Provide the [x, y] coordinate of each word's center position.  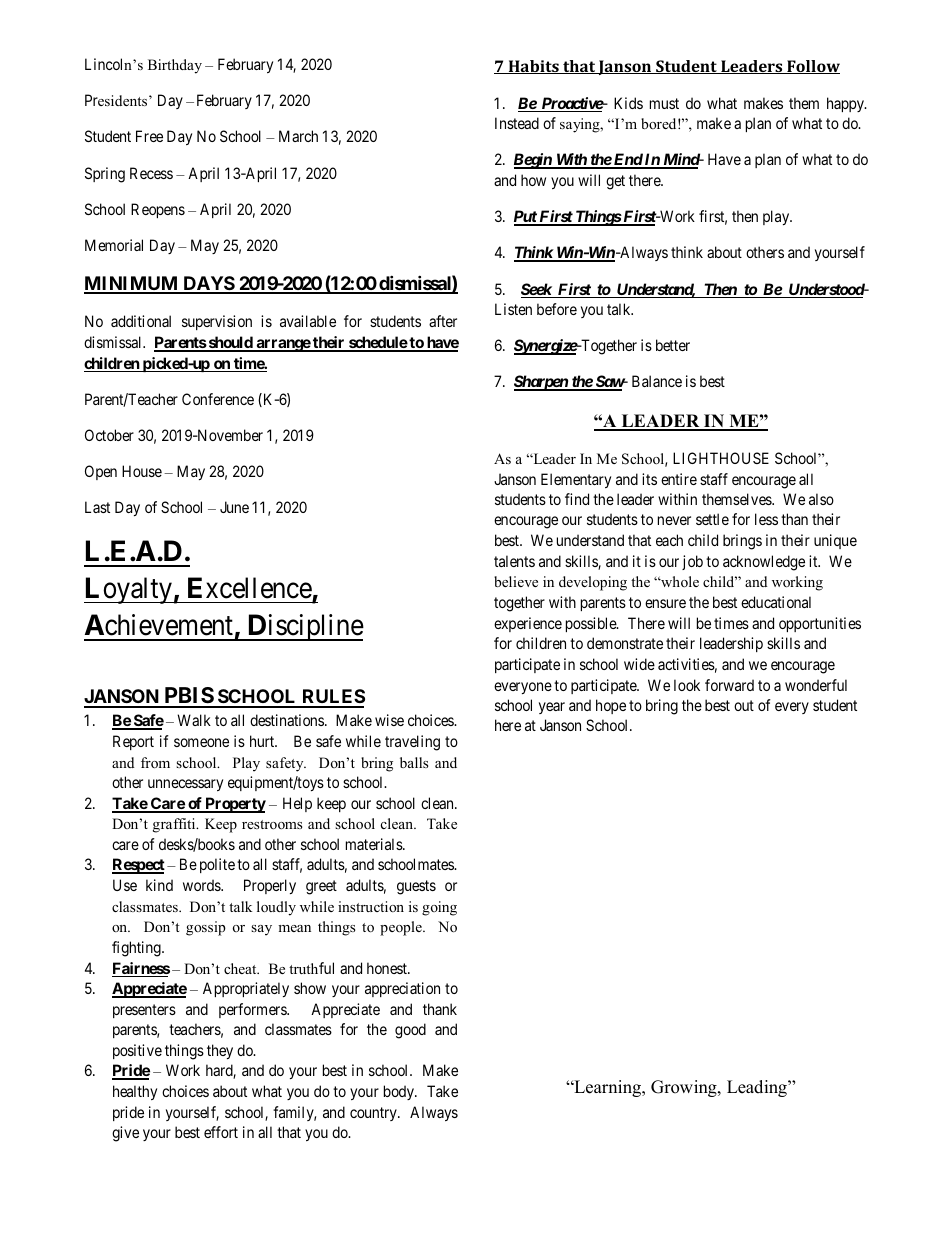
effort [221, 1132]
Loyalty [129, 590]
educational [776, 602]
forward [729, 685]
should [230, 343]
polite [217, 865]
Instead [517, 123]
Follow [812, 67]
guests [416, 887]
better [673, 345]
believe [516, 581]
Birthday [175, 66]
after [443, 321]
